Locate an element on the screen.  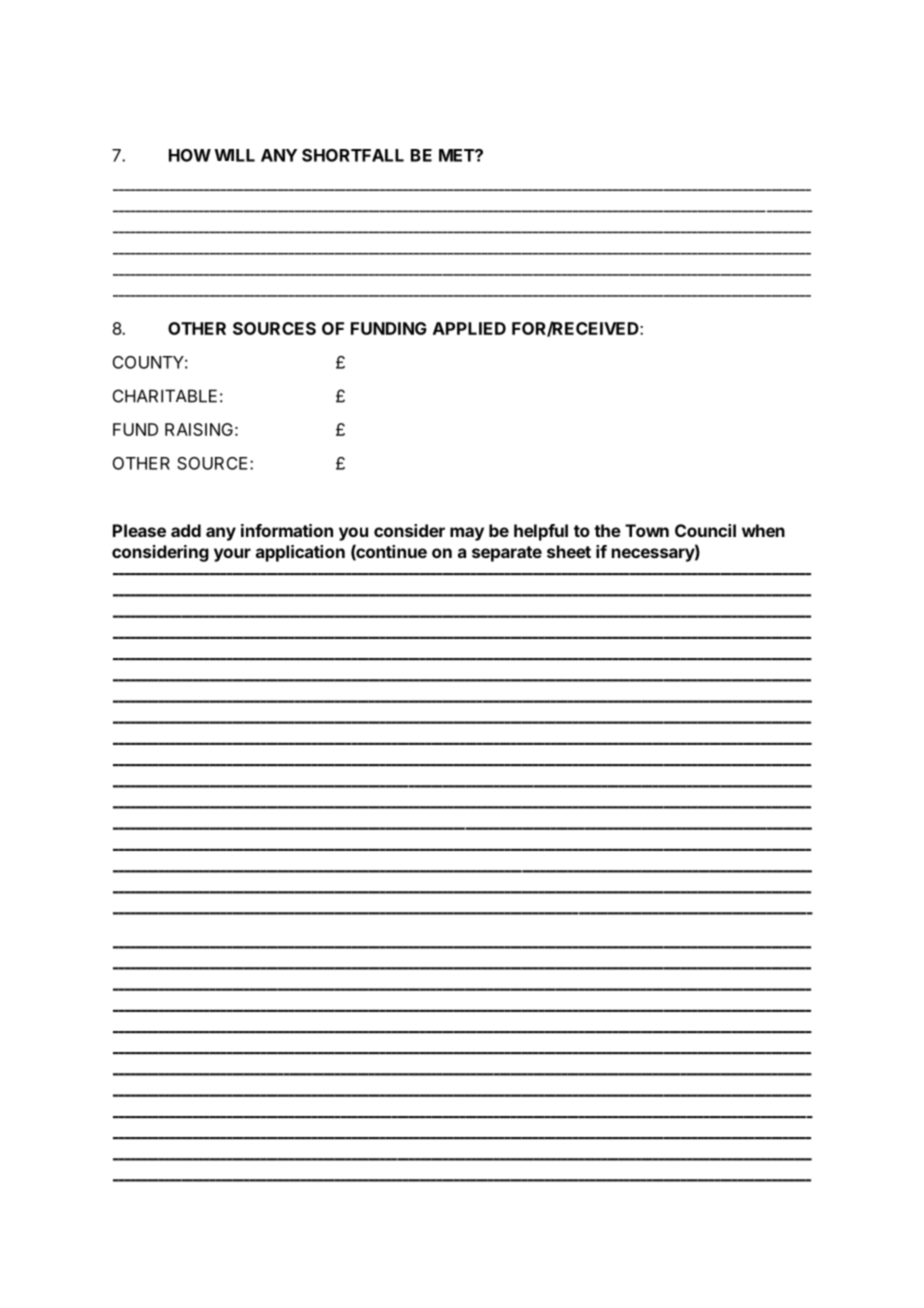
helpful is located at coordinates (541, 532).
